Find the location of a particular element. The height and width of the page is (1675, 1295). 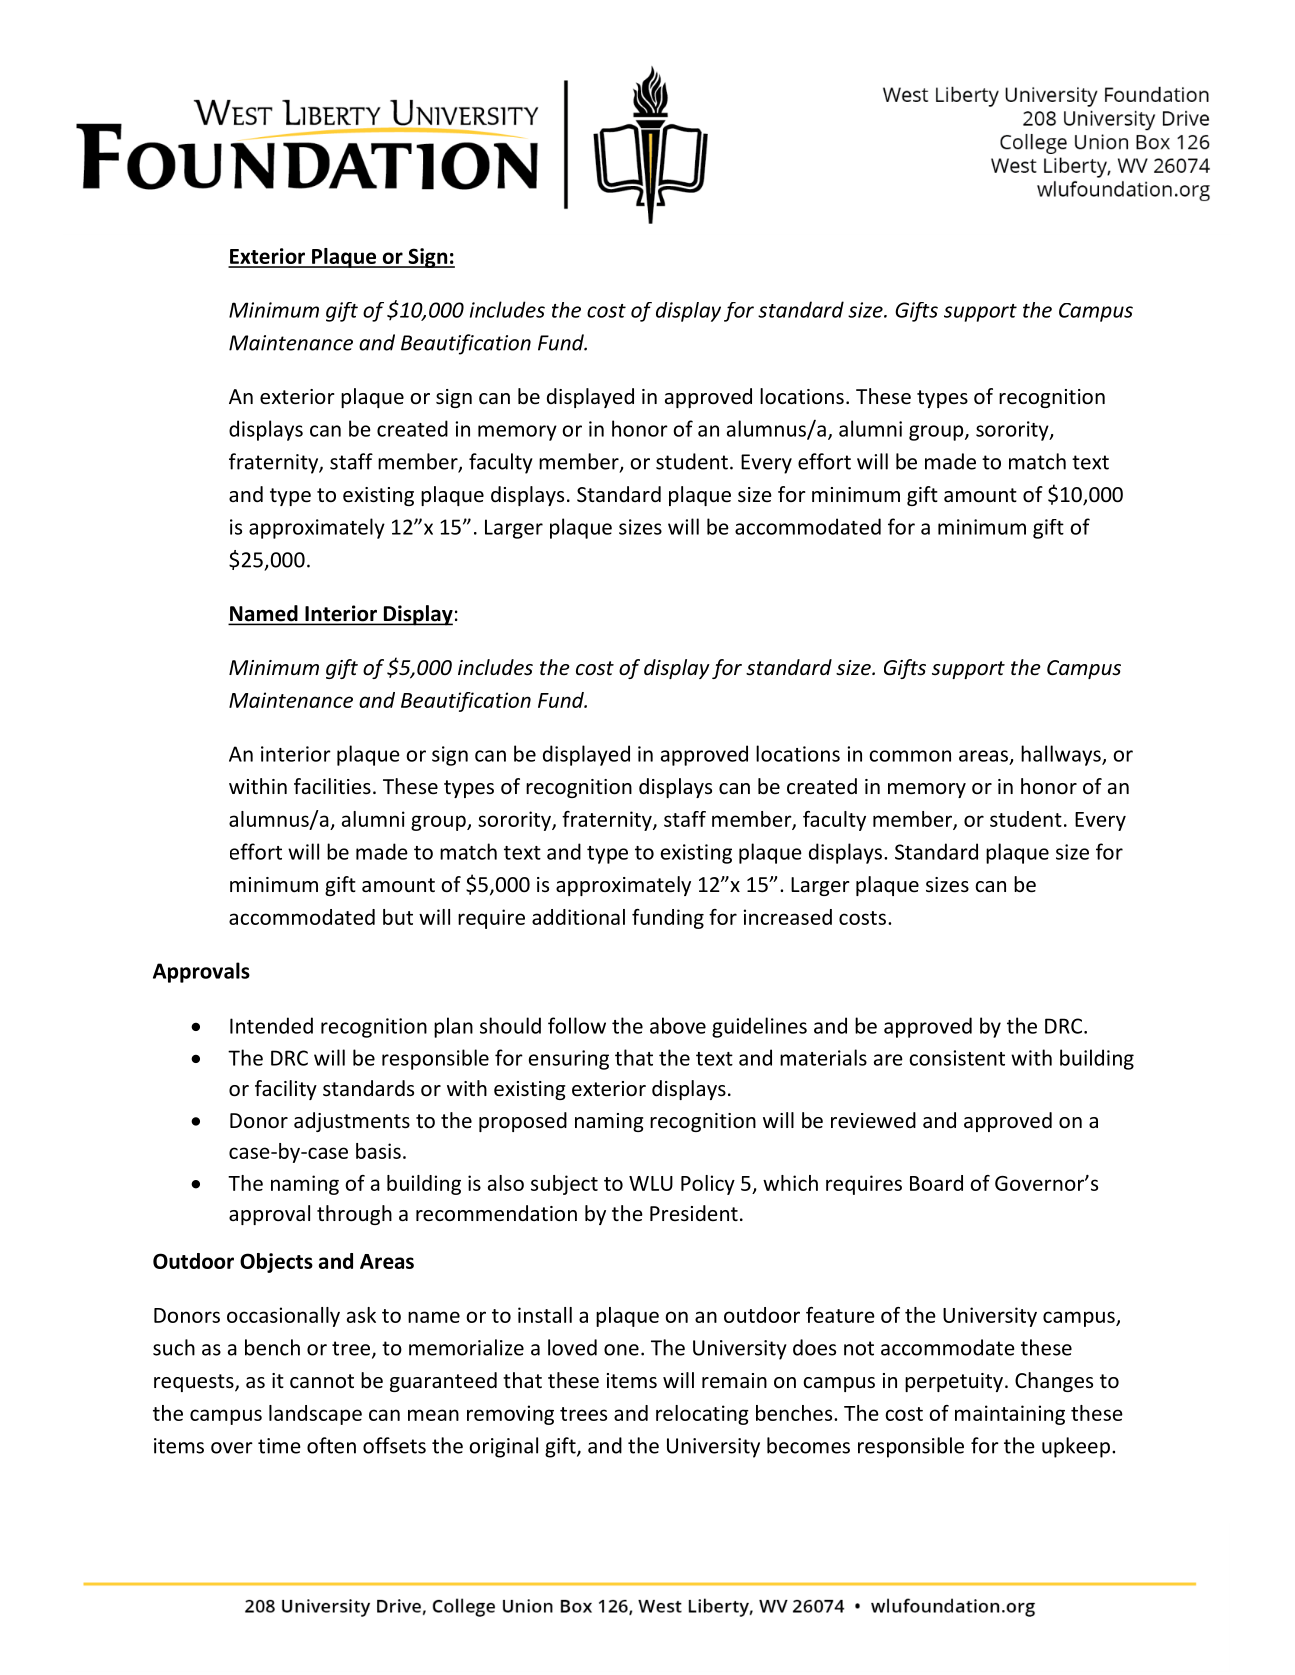

hallways is located at coordinates (1062, 755).
